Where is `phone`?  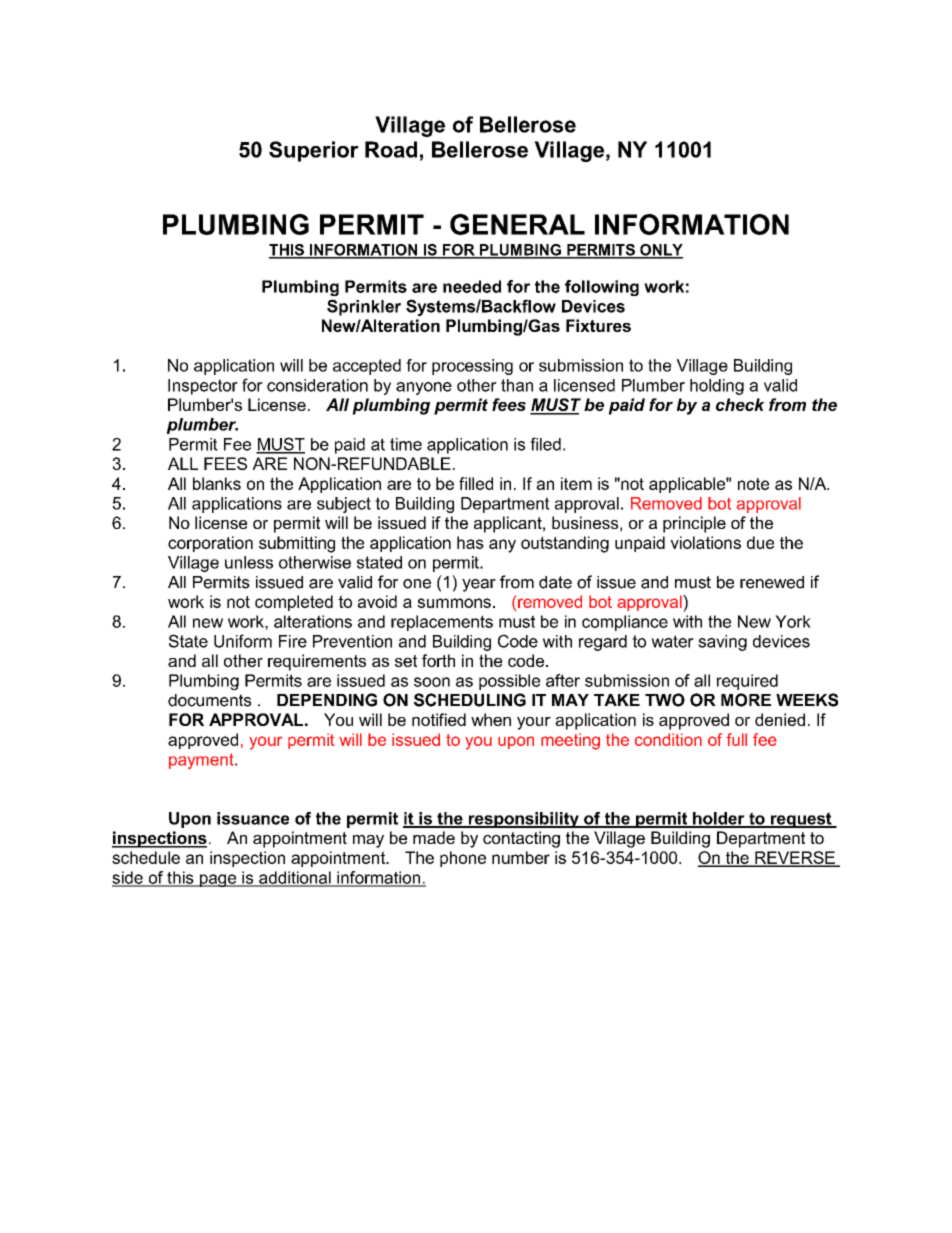
phone is located at coordinates (463, 859).
